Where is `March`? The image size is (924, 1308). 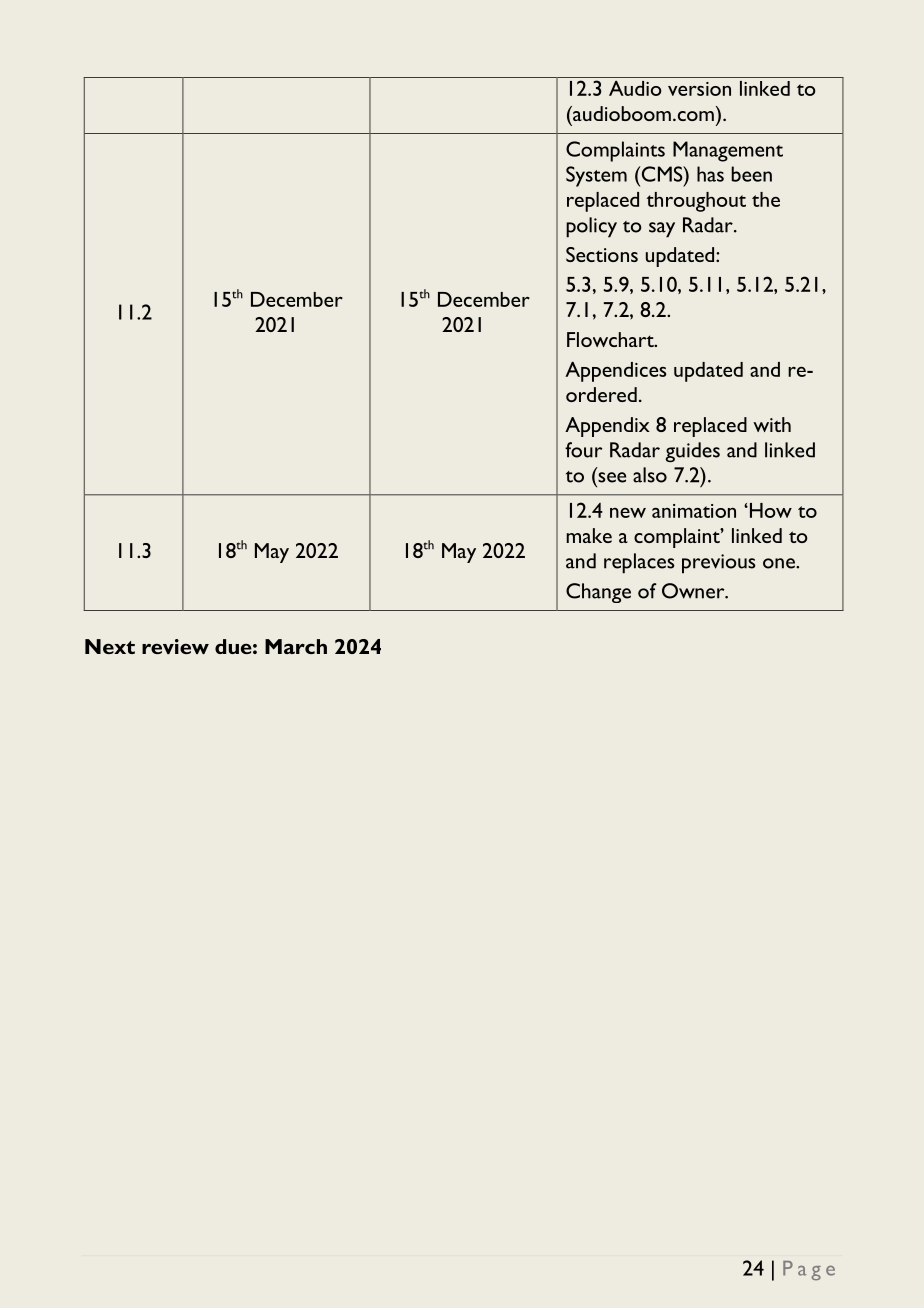 March is located at coordinates (296, 646).
